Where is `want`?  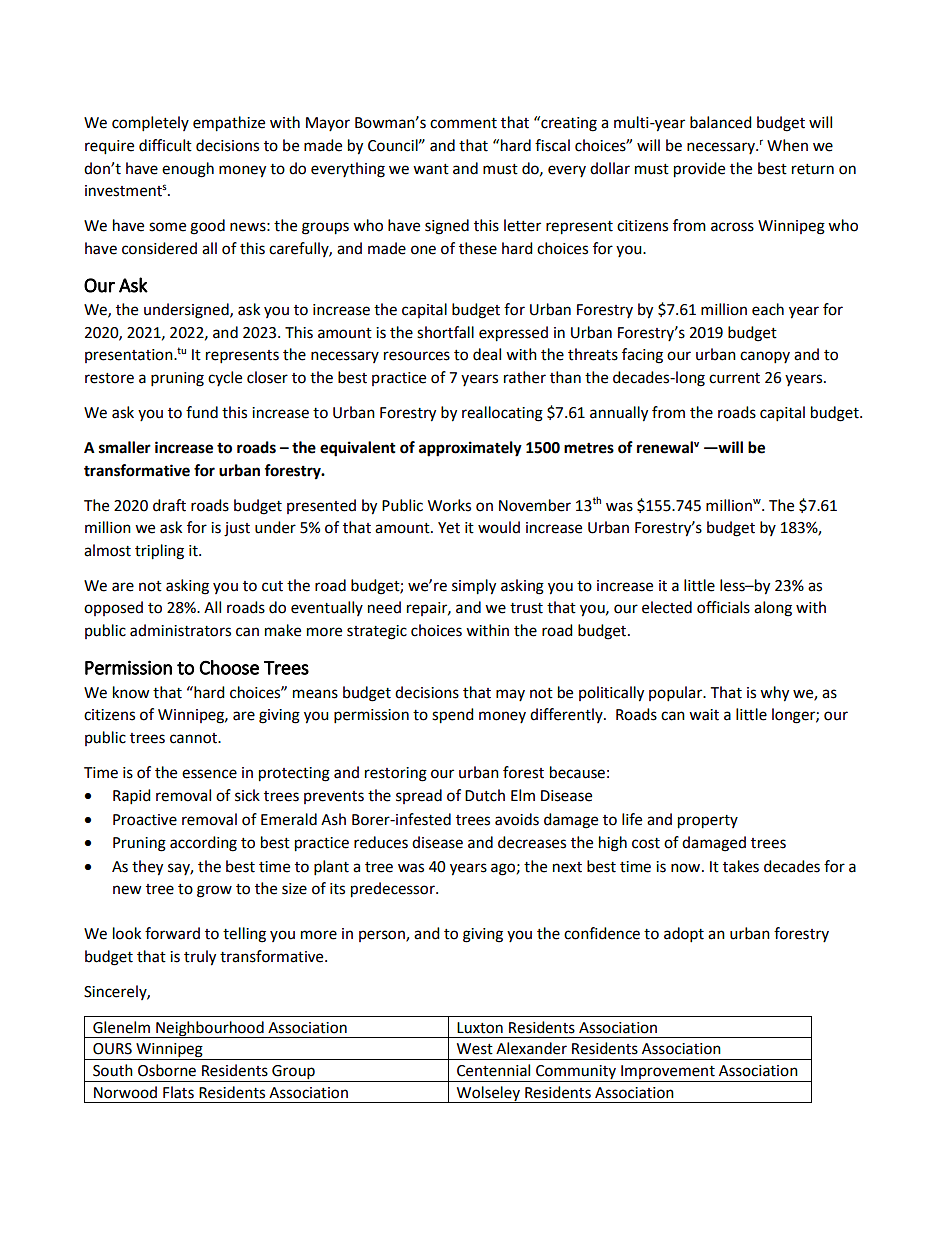 want is located at coordinates (431, 169).
